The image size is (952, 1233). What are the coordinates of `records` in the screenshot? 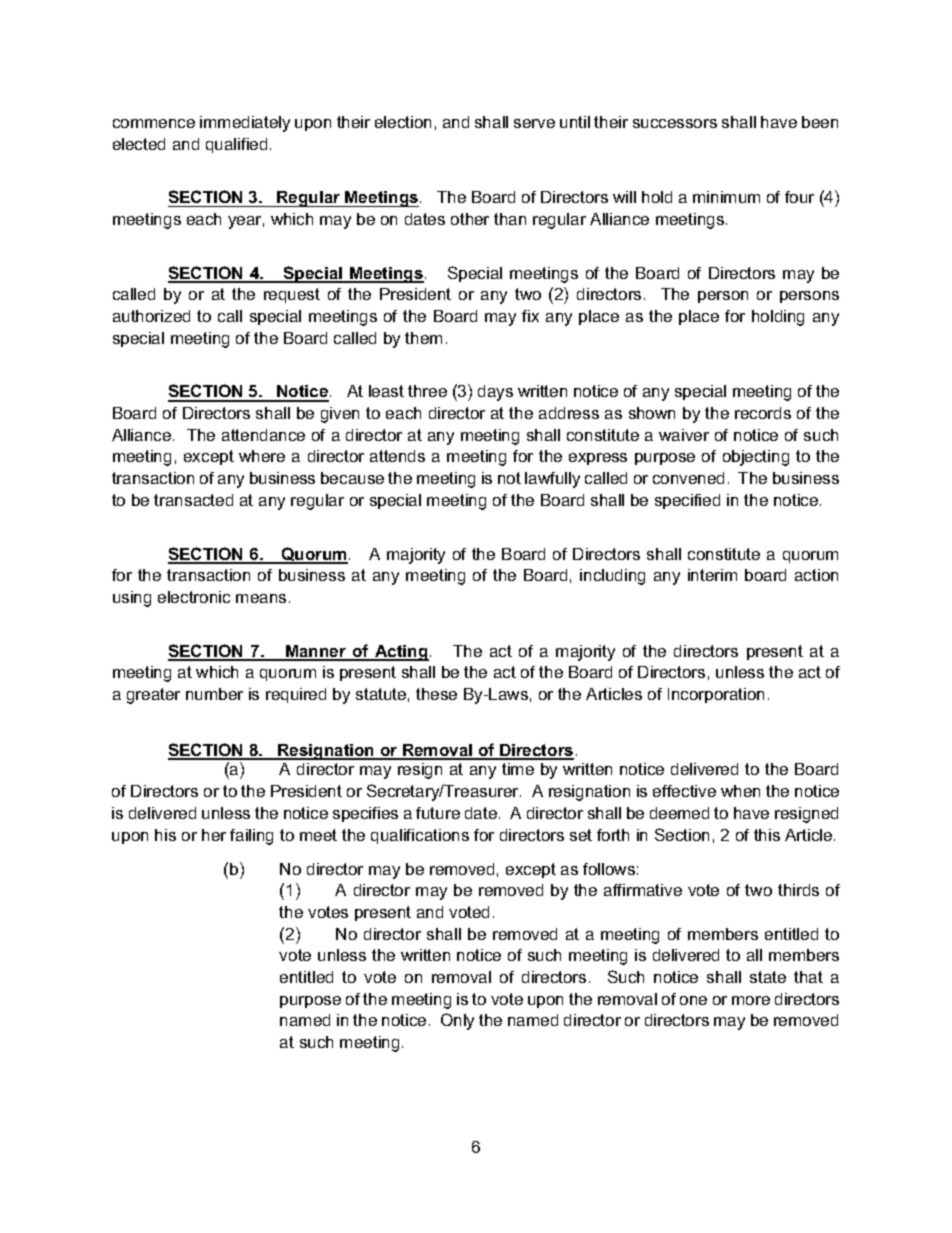 It's located at (763, 413).
